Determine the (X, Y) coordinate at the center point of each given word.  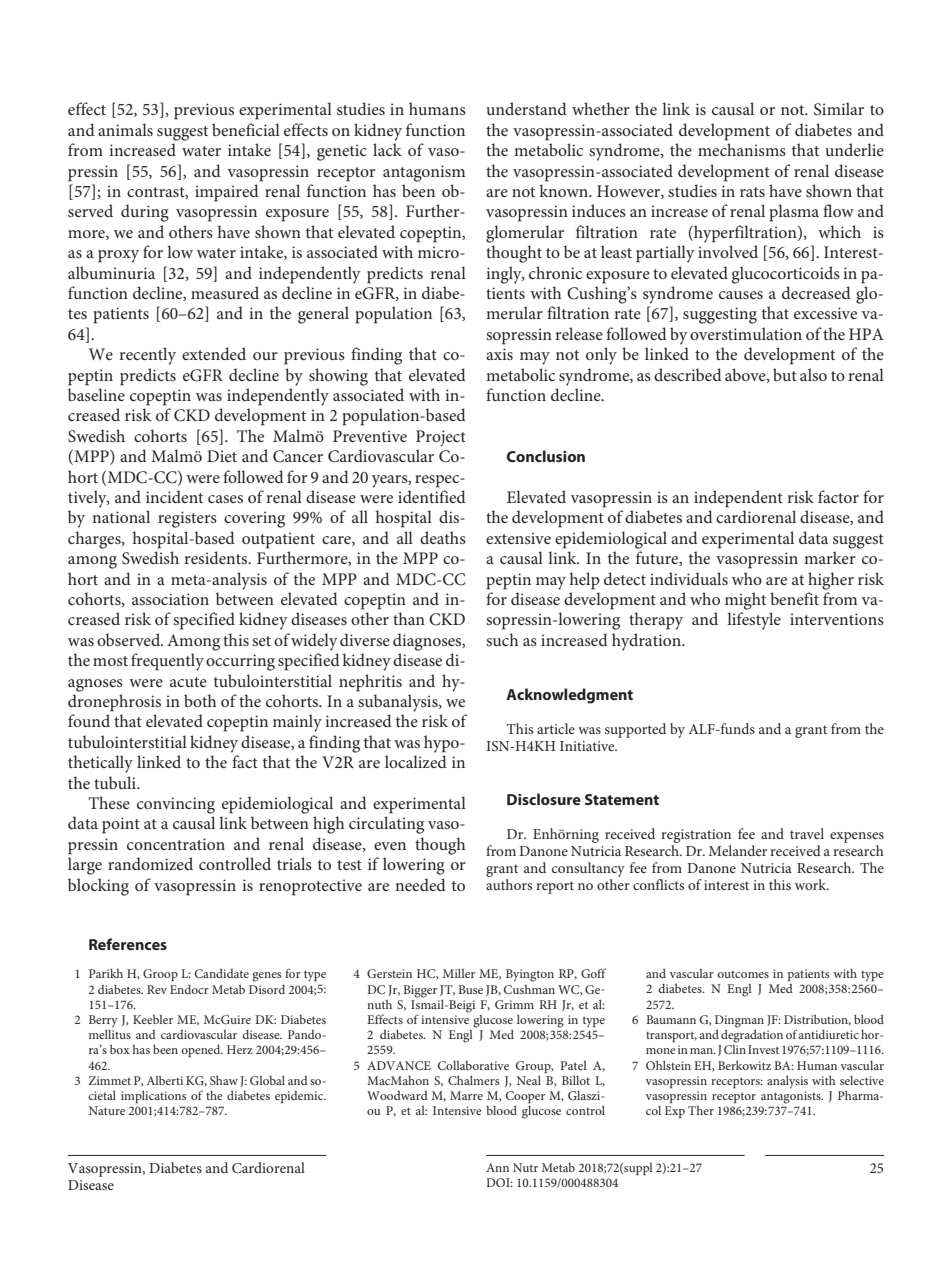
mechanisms (742, 149)
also (813, 374)
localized (416, 761)
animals (125, 129)
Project (441, 438)
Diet (222, 456)
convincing (176, 805)
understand (526, 108)
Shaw (224, 1080)
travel (807, 833)
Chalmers (474, 1080)
